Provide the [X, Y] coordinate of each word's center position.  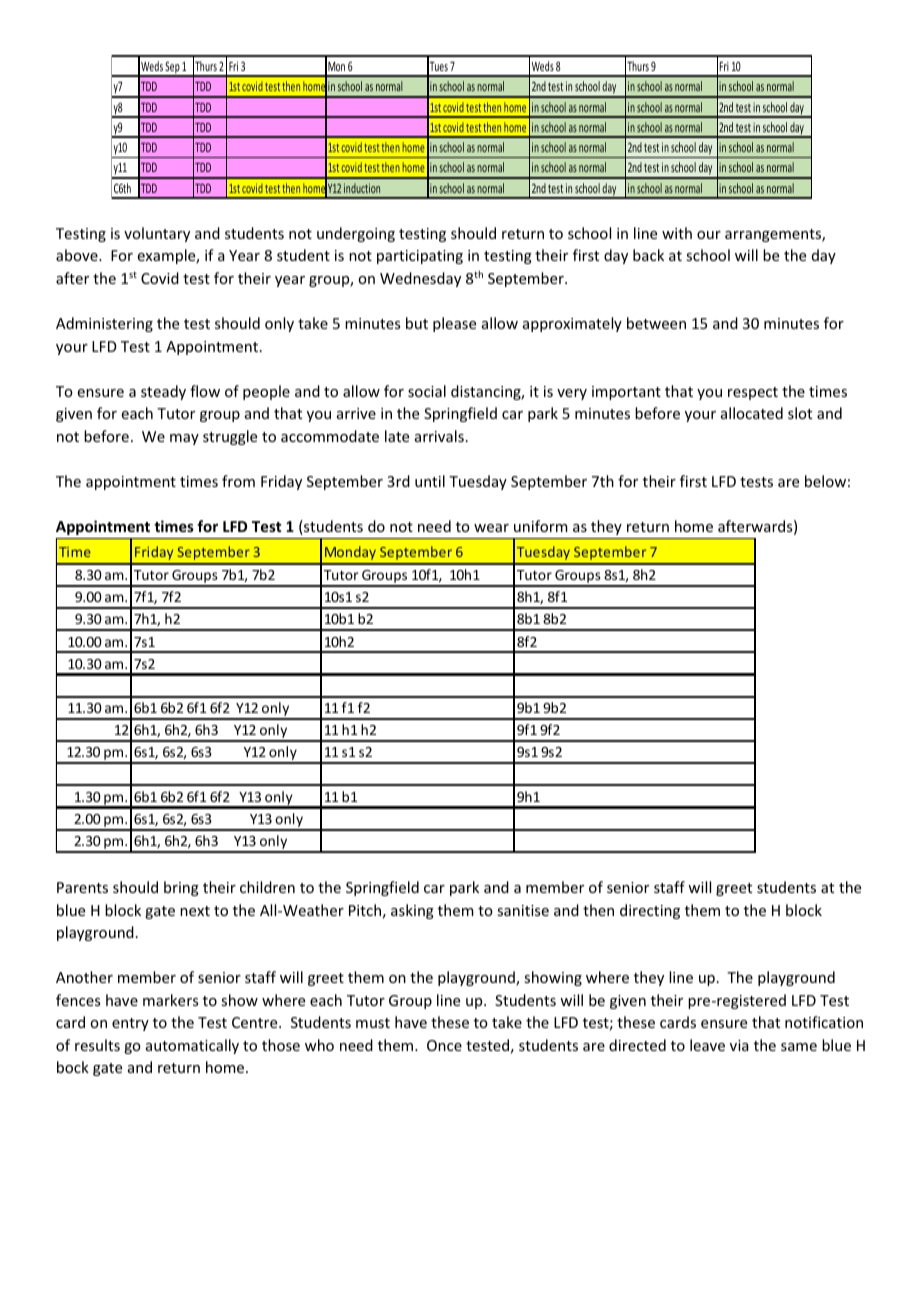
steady [163, 392]
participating [420, 257]
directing [650, 911]
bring [181, 888]
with [677, 233]
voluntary [157, 234]
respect [753, 393]
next [195, 911]
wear [491, 528]
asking [412, 911]
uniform [541, 526]
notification [824, 1022]
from [238, 481]
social [427, 391]
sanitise [523, 910]
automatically [192, 1046]
